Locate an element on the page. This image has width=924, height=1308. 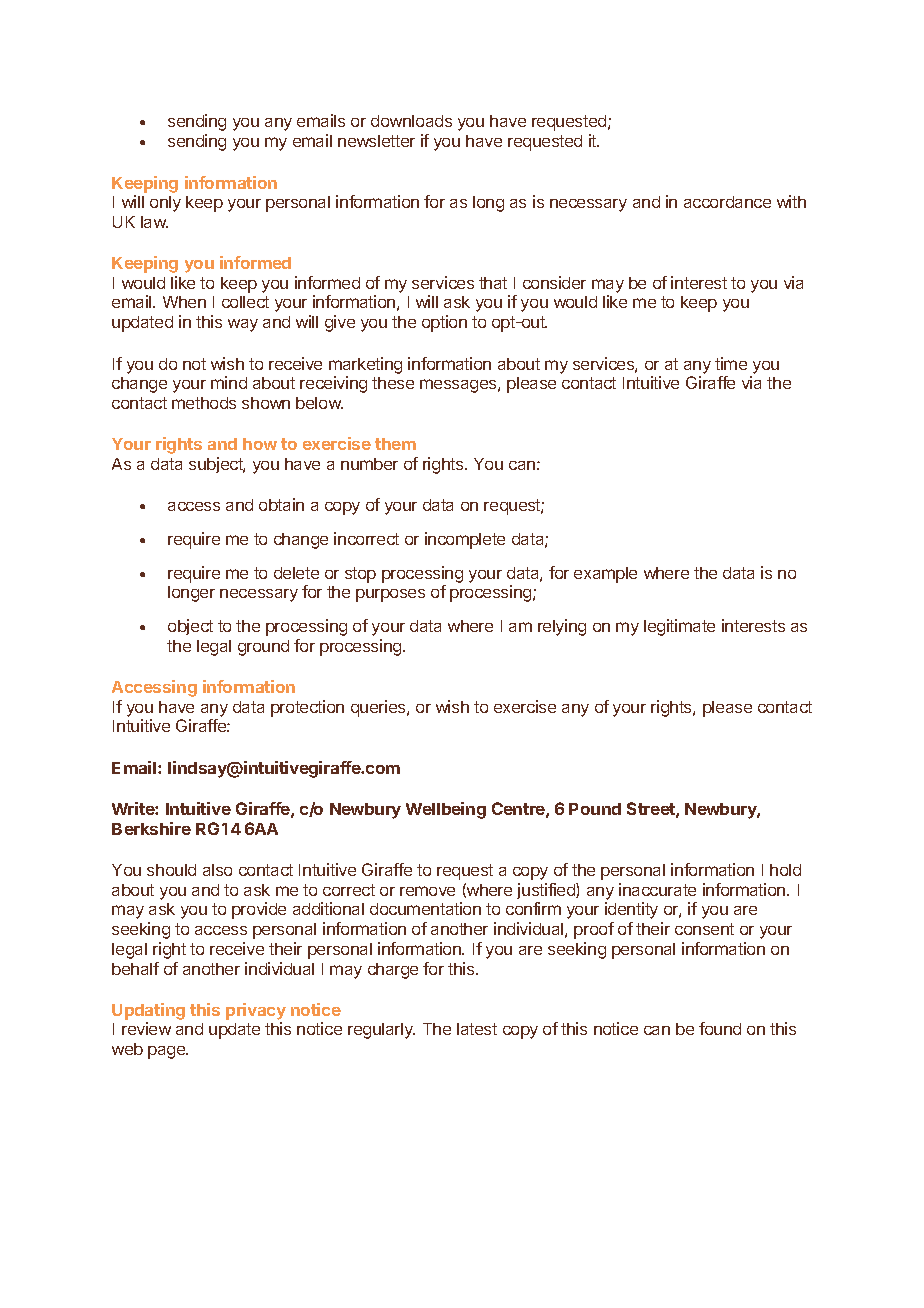
queries is located at coordinates (379, 708).
